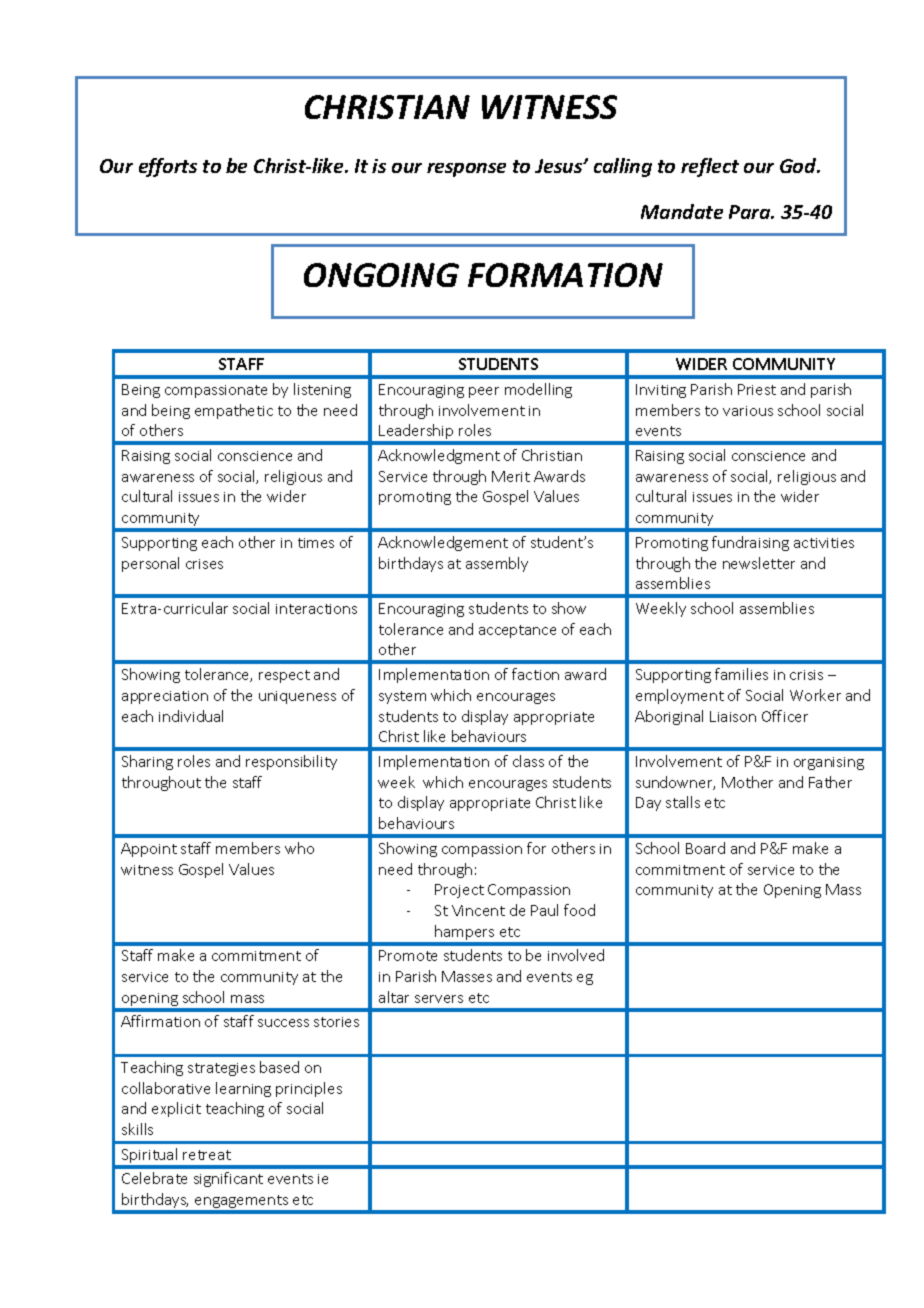 The image size is (924, 1308). I want to click on various, so click(748, 411).
